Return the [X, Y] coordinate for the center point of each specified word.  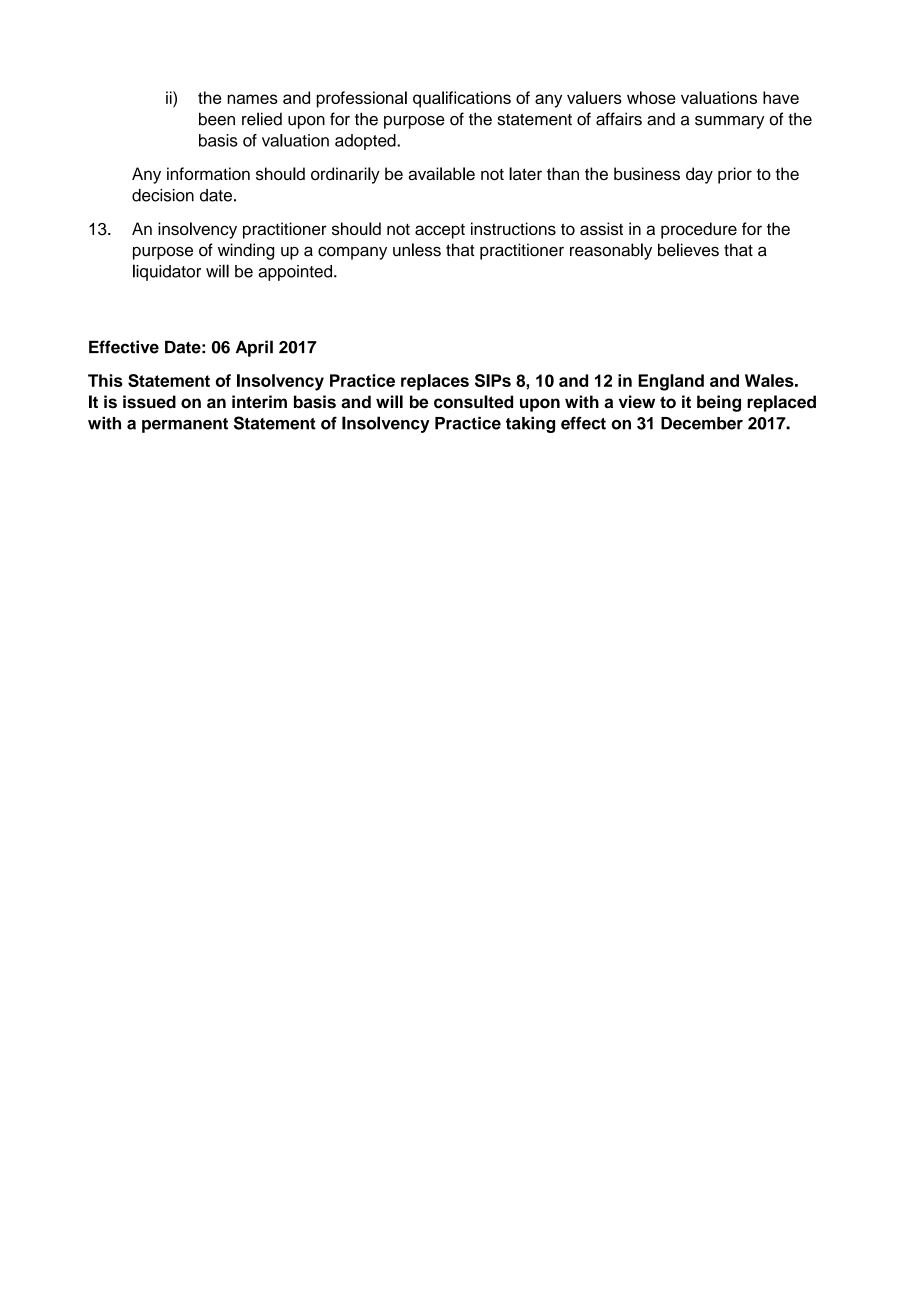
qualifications [462, 99]
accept [440, 231]
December [702, 423]
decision [163, 195]
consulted [473, 402]
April [254, 348]
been [217, 119]
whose [651, 97]
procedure [699, 230]
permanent [185, 425]
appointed [296, 273]
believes [688, 250]
